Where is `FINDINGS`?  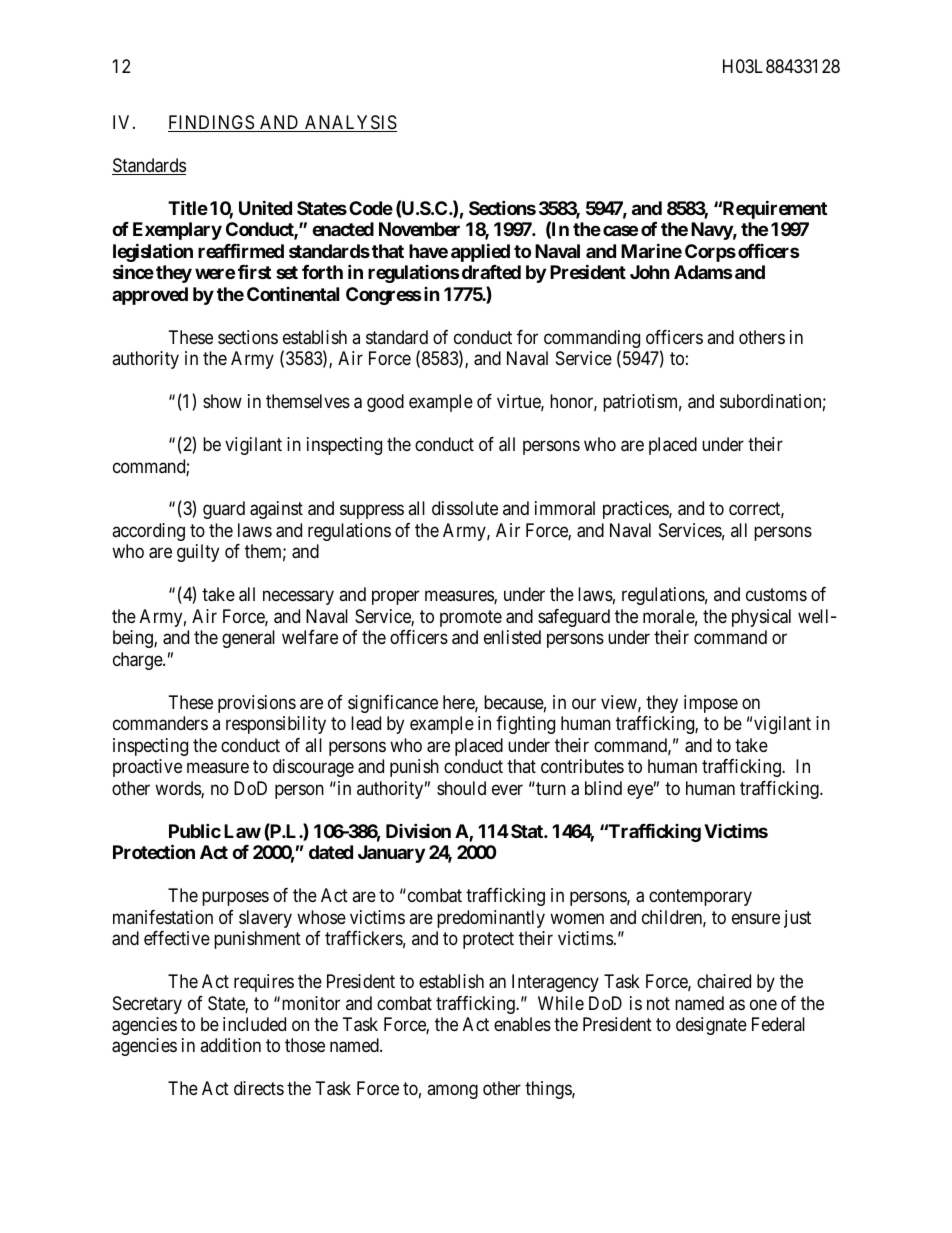 FINDINGS is located at coordinates (212, 123).
